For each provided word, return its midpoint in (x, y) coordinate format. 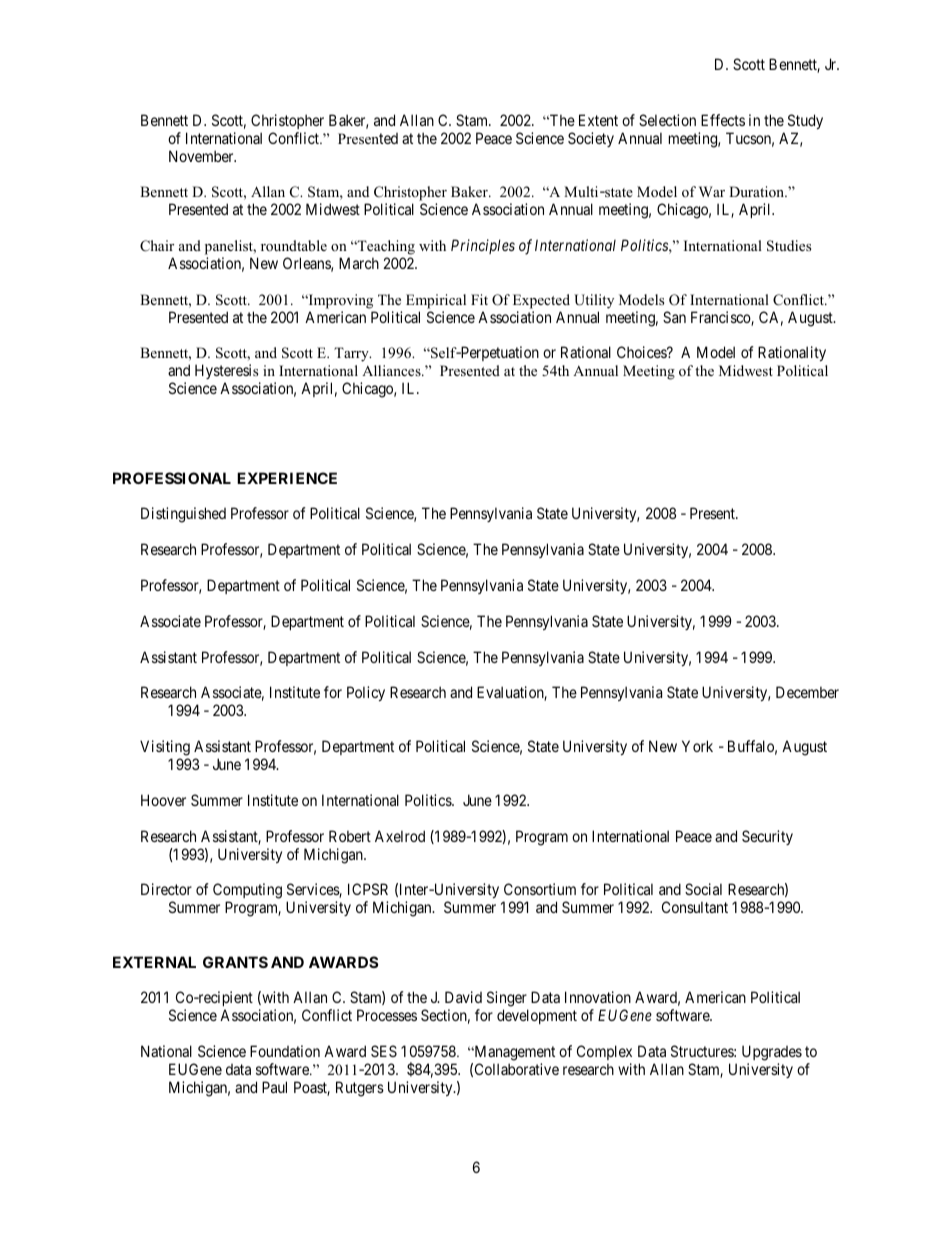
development (537, 1016)
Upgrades (772, 1053)
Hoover (163, 800)
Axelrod (400, 836)
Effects (723, 120)
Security (767, 837)
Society (591, 139)
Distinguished (183, 515)
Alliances (392, 370)
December (807, 692)
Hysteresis (227, 373)
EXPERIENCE (287, 478)
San (674, 317)
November (202, 156)
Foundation (285, 1051)
